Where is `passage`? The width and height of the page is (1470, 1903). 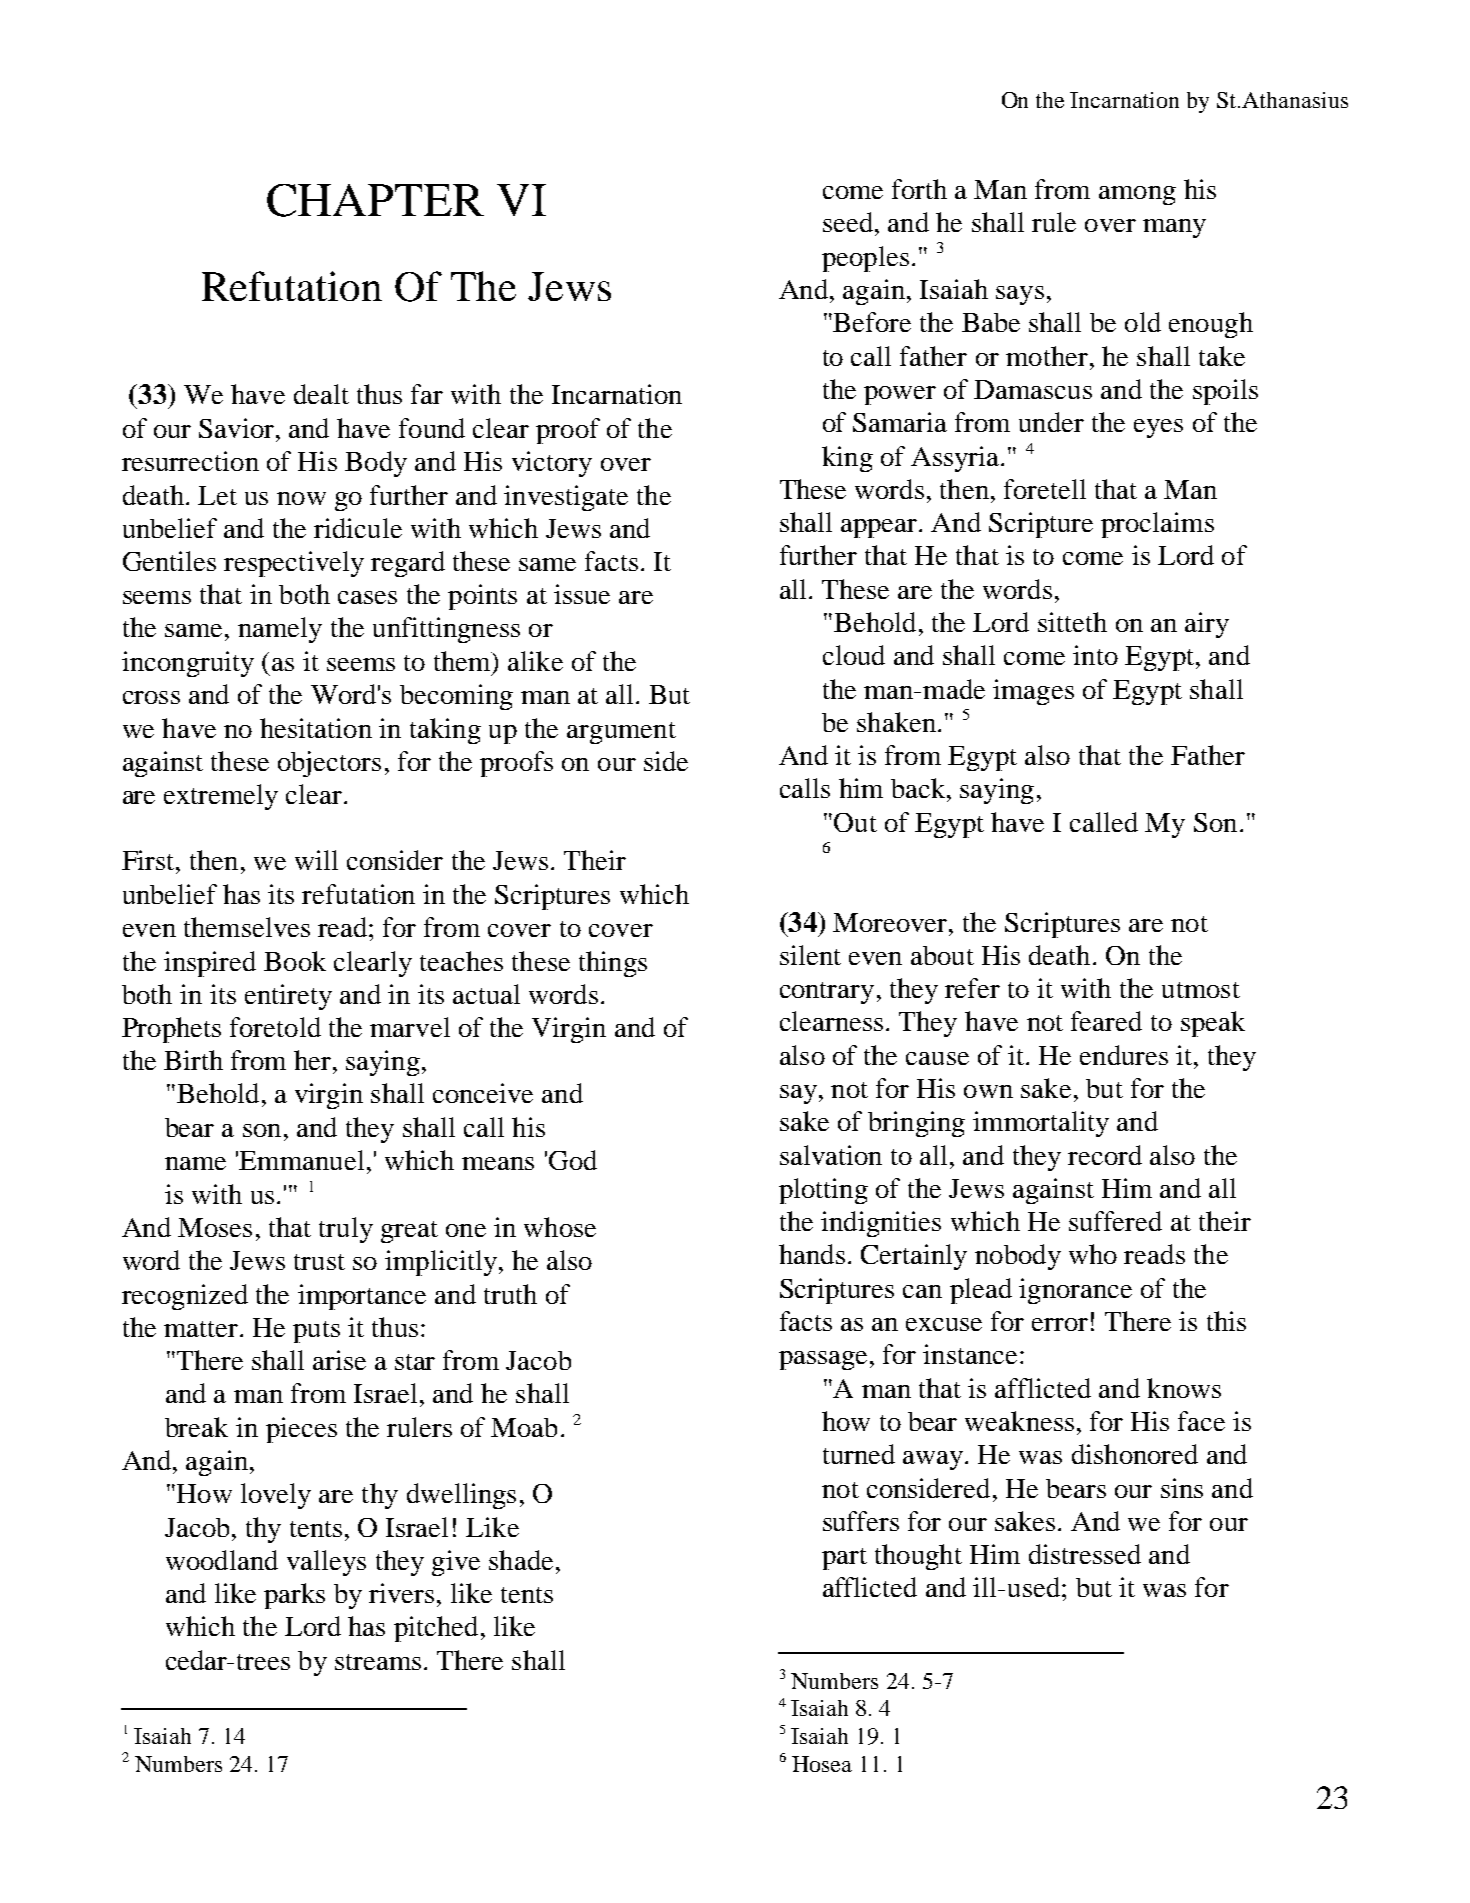 passage is located at coordinates (823, 1360).
